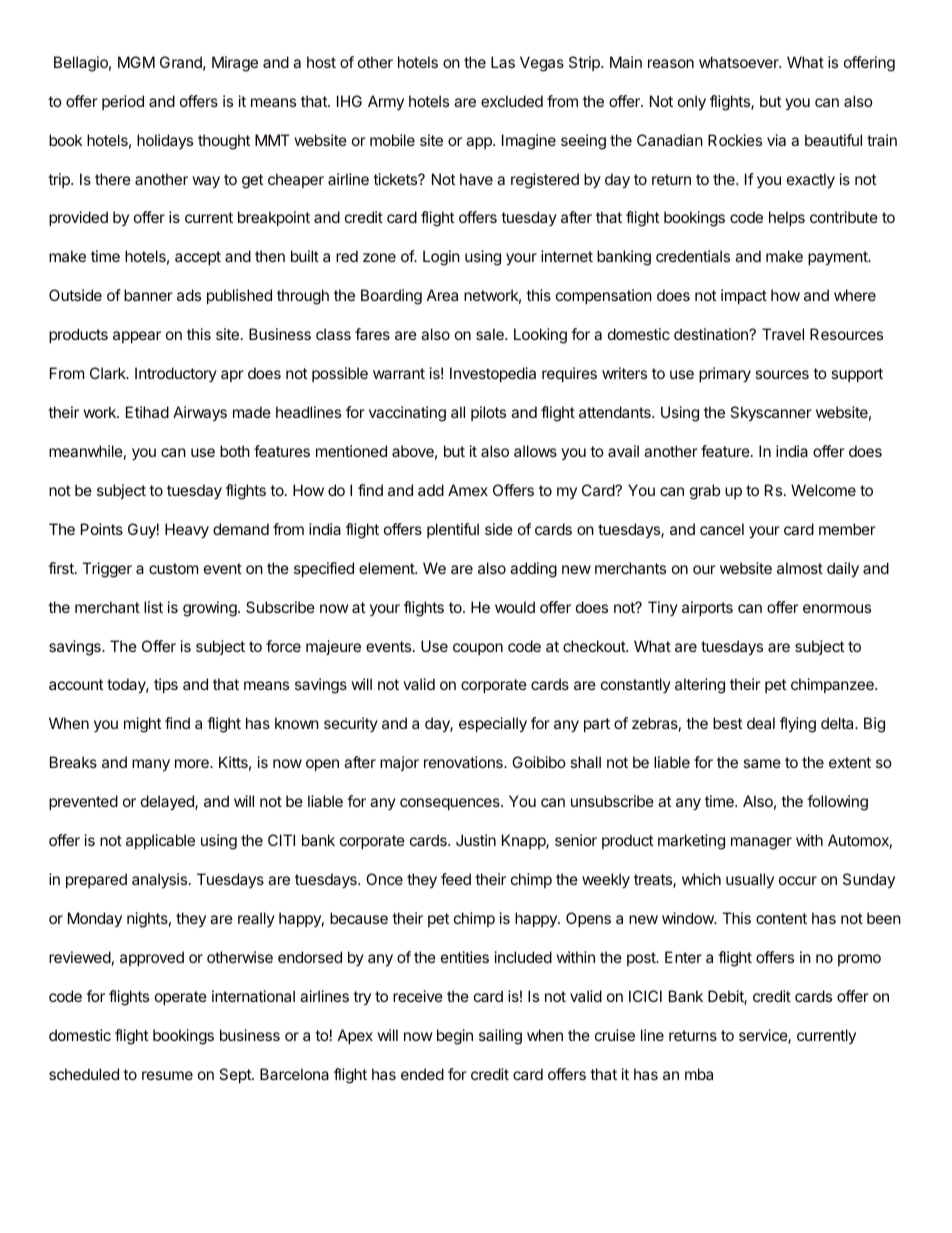 The image size is (952, 1233). I want to click on via, so click(776, 140).
